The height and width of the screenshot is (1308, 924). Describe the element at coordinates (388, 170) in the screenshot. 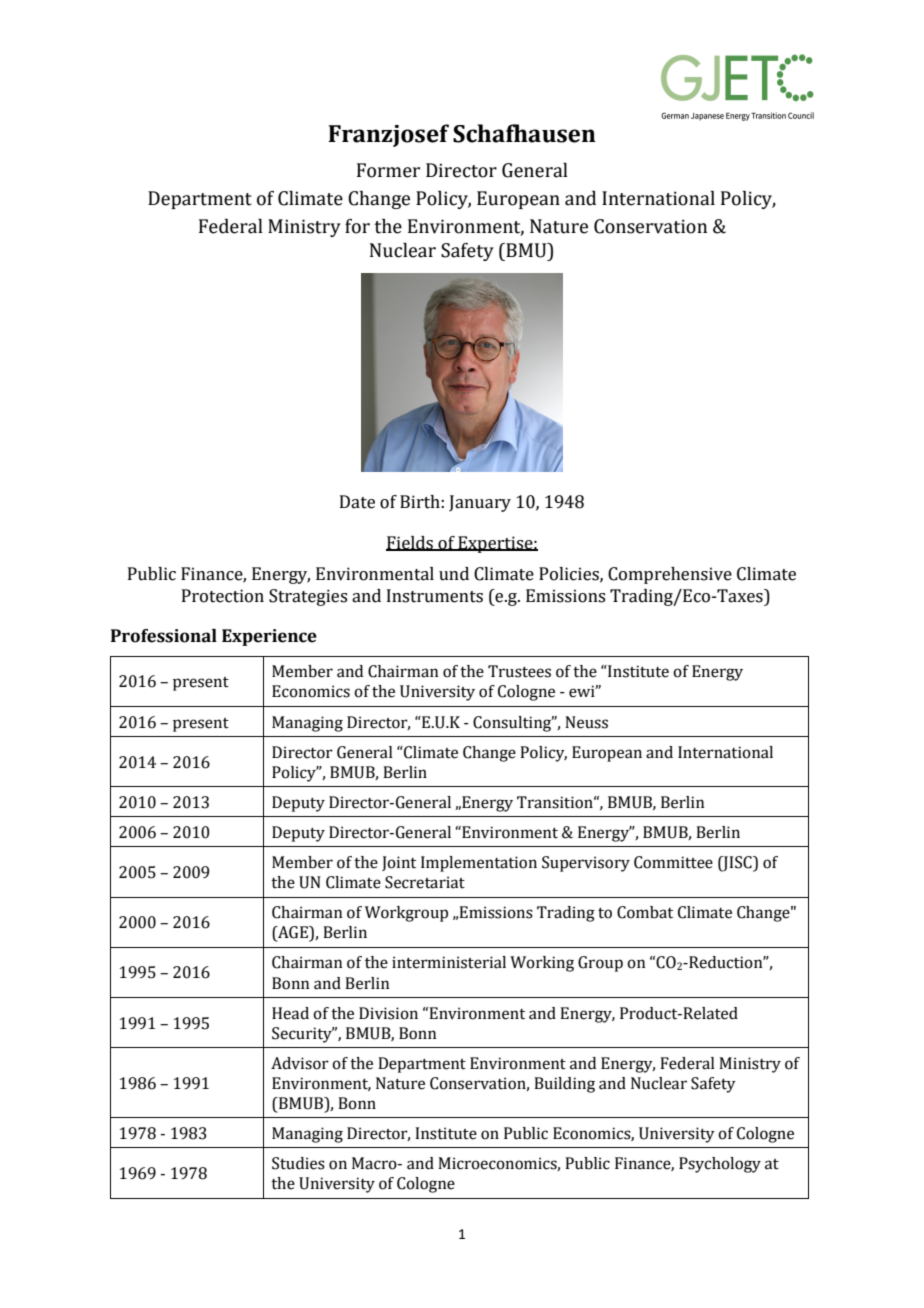

I see `Former` at that location.
